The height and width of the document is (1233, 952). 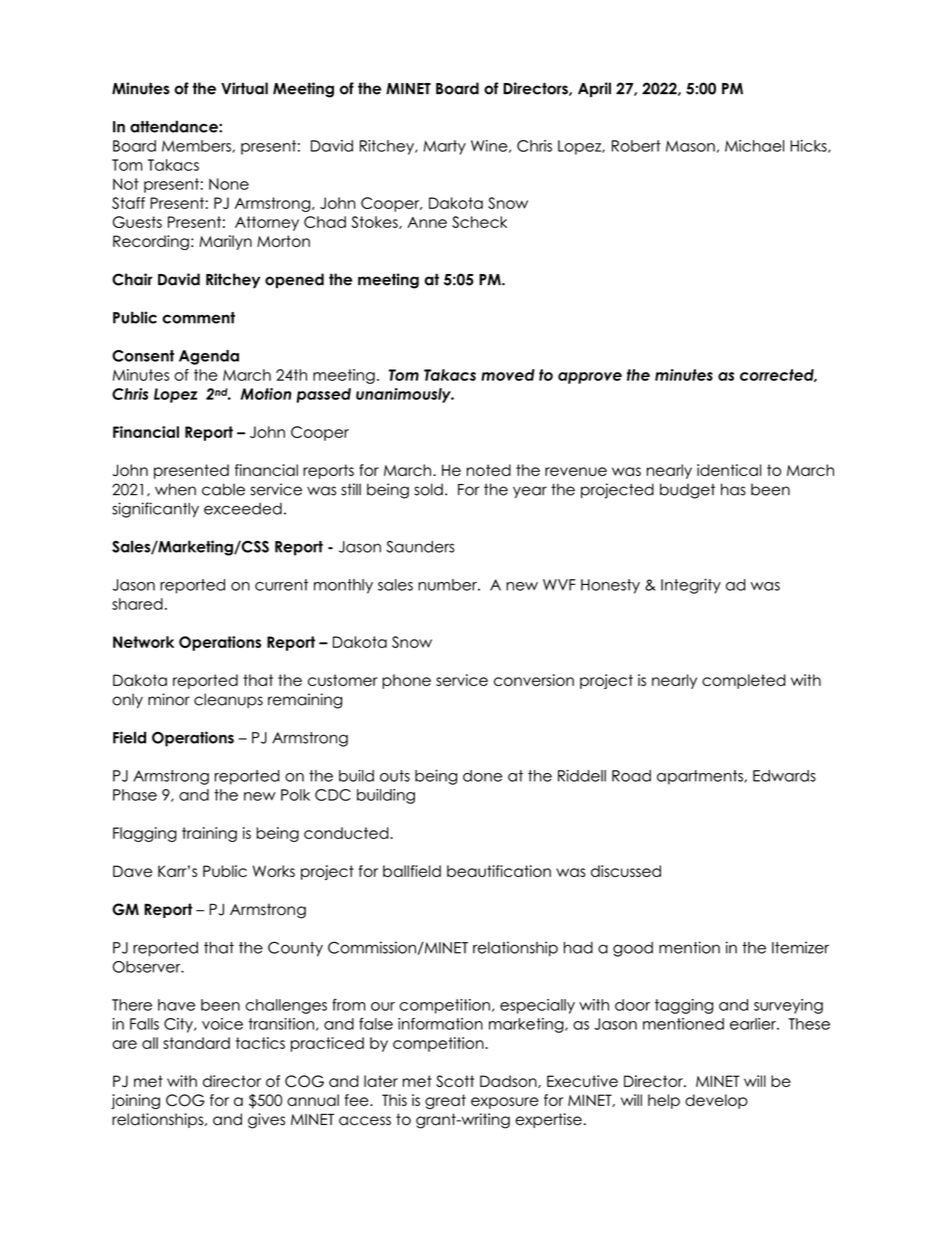 What do you see at coordinates (274, 871) in the document?
I see `Works` at bounding box center [274, 871].
